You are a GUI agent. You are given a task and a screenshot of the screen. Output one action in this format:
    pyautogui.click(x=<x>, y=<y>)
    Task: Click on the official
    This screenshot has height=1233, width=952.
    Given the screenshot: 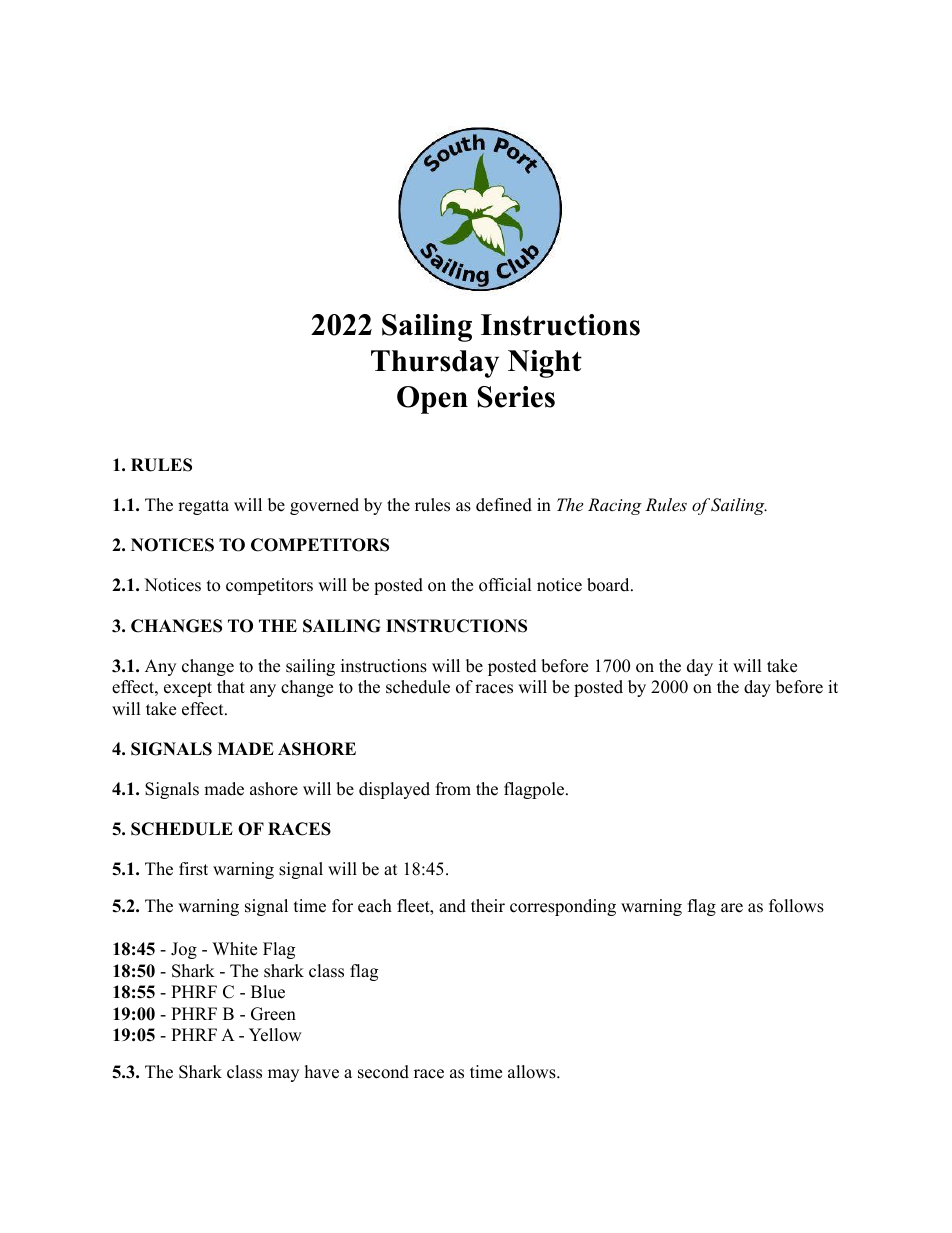 What is the action you would take?
    pyautogui.click(x=505, y=585)
